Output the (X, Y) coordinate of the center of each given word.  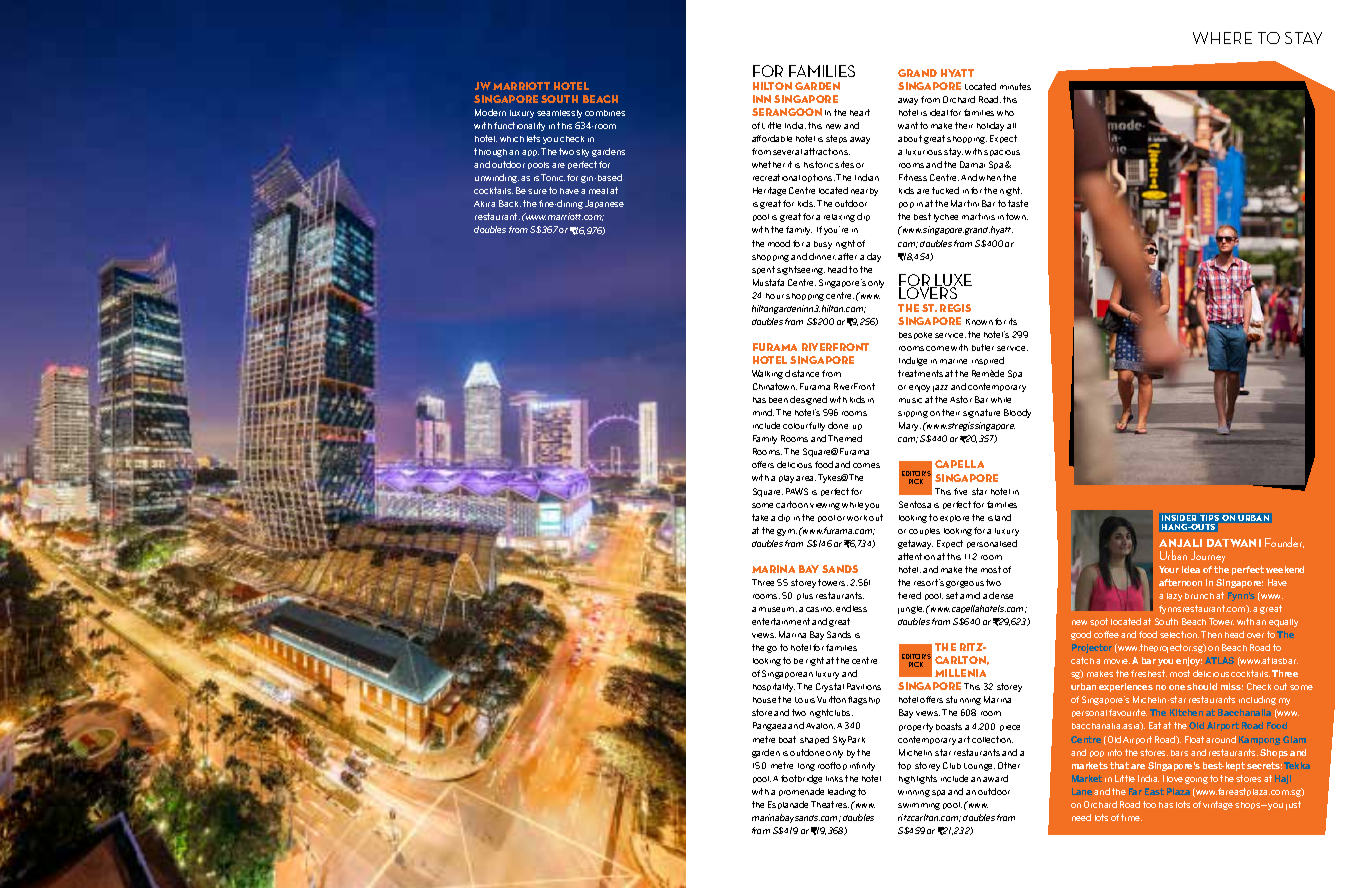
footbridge (801, 779)
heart (860, 112)
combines (605, 113)
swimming (919, 806)
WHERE (1222, 38)
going (1196, 780)
